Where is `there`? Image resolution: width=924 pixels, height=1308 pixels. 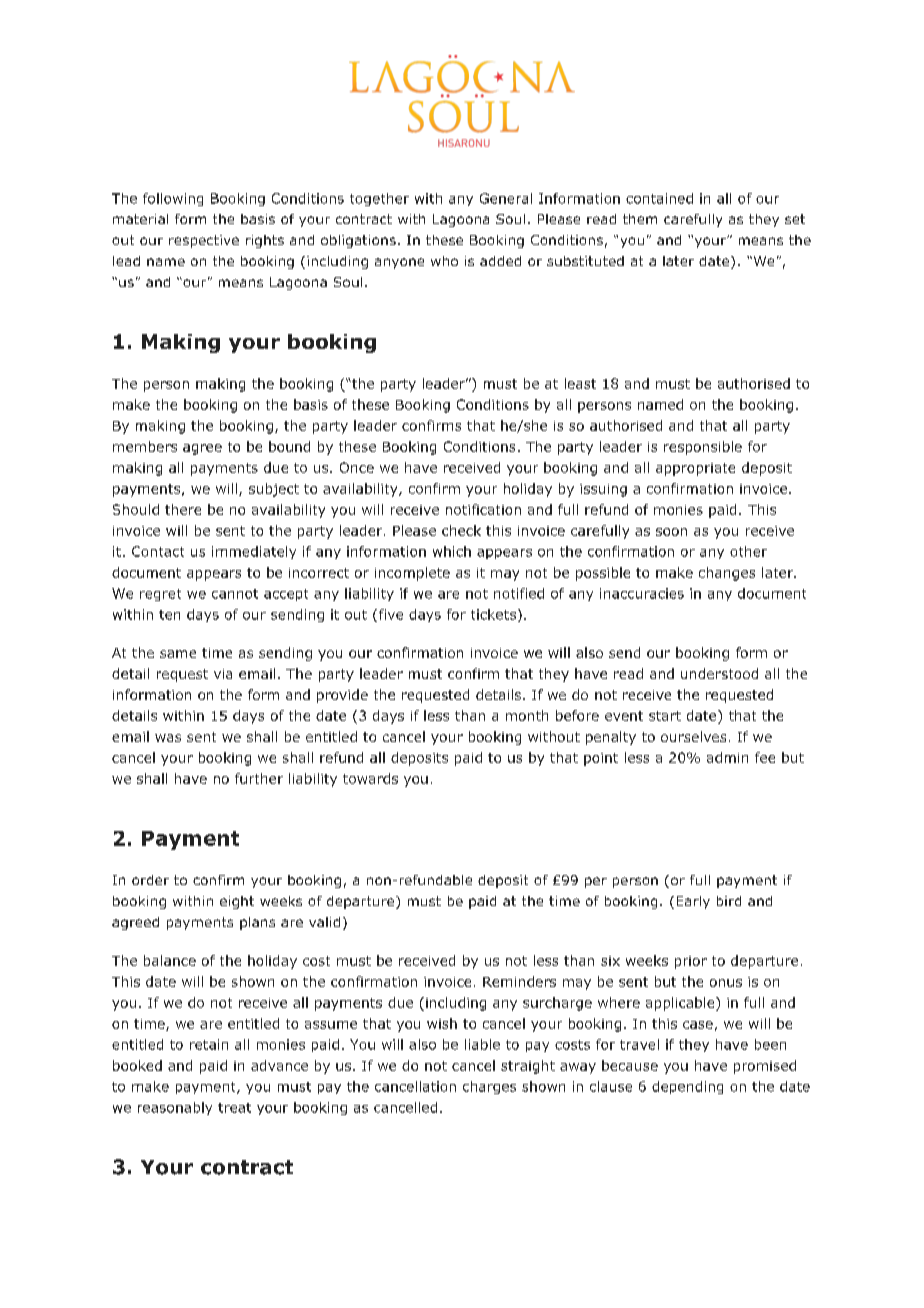
there is located at coordinates (183, 509).
